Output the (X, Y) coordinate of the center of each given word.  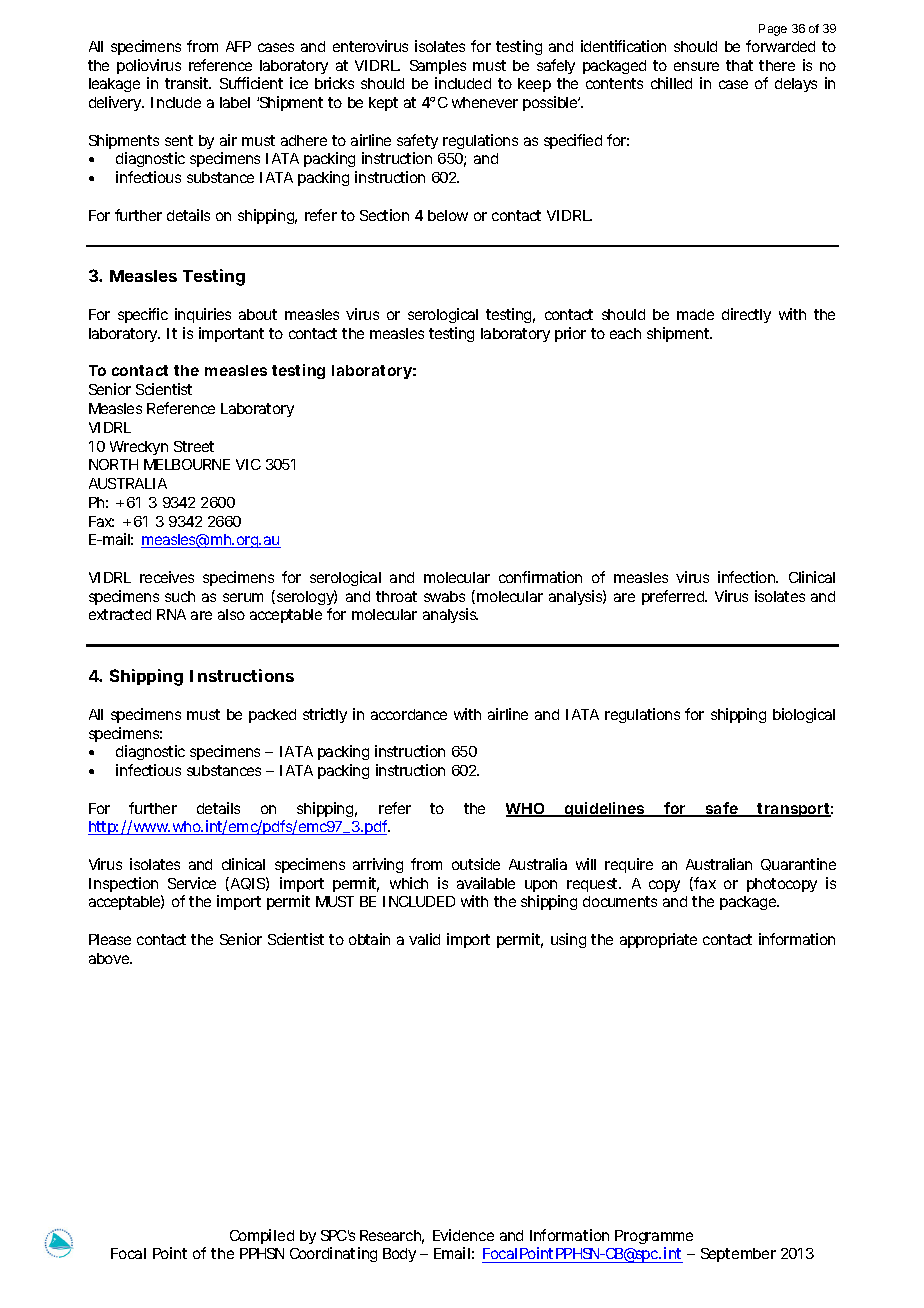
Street (194, 446)
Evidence (463, 1235)
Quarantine (798, 864)
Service (192, 883)
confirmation (540, 577)
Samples (438, 67)
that (739, 65)
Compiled (262, 1236)
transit (188, 83)
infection (748, 577)
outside (476, 864)
